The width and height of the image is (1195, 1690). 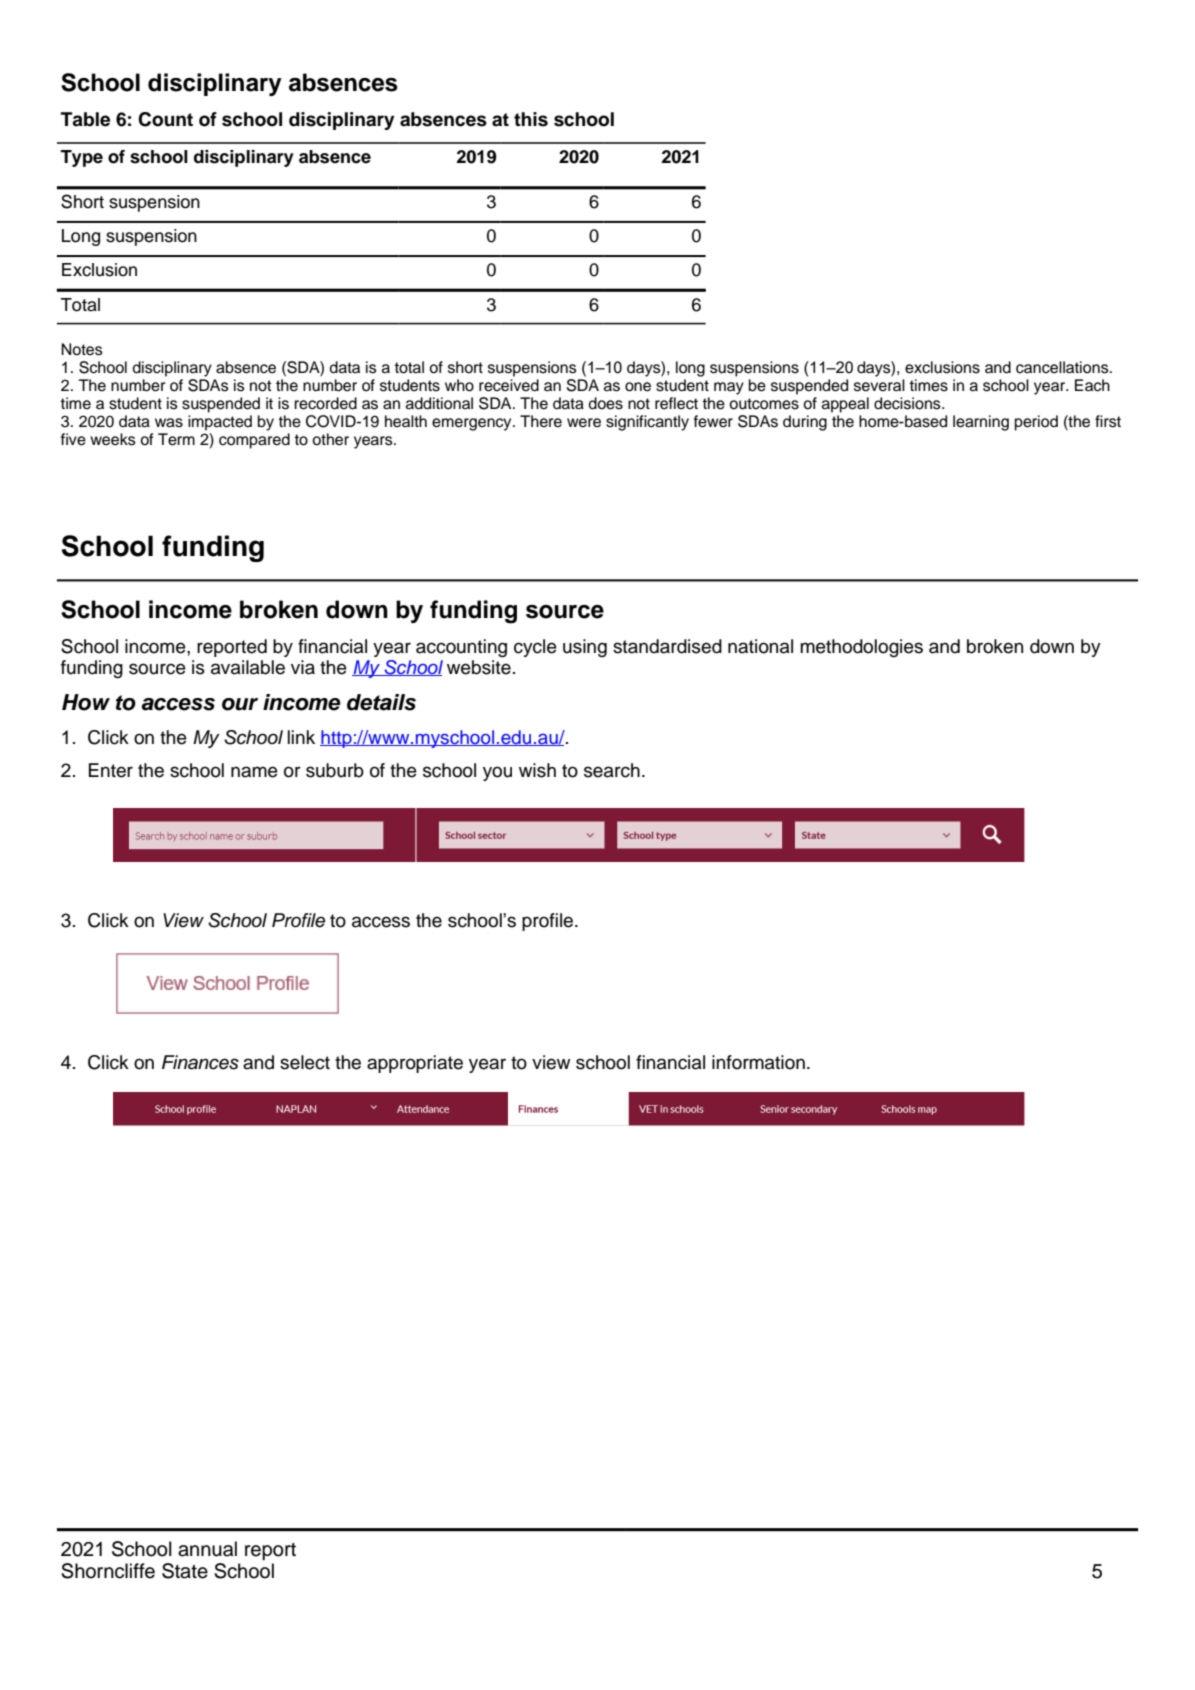 I want to click on learning, so click(x=981, y=423).
